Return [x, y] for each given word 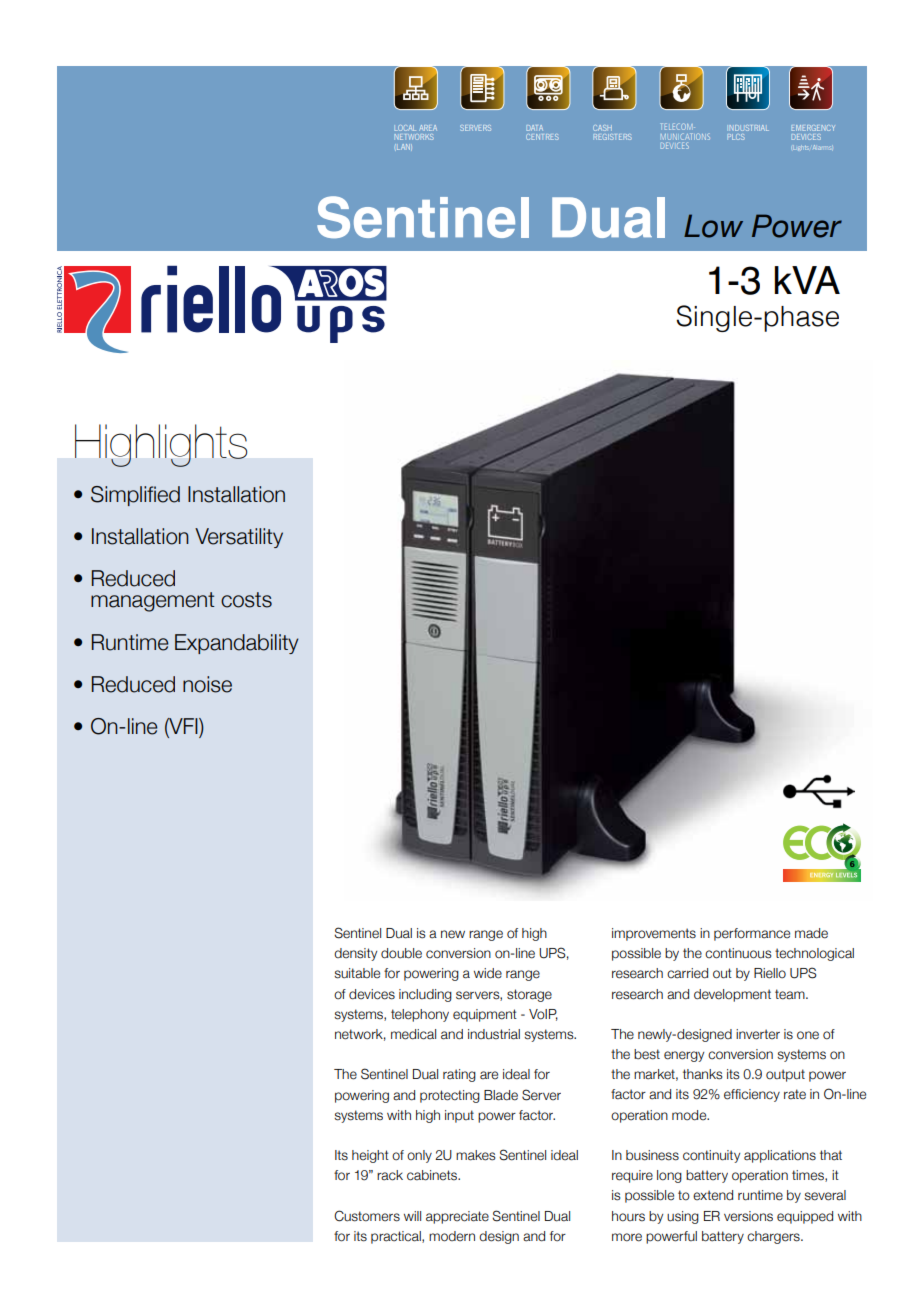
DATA [534, 128]
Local [405, 128]
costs [246, 600]
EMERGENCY [813, 128]
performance [752, 934]
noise [207, 684]
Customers [367, 1216]
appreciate [457, 1217]
